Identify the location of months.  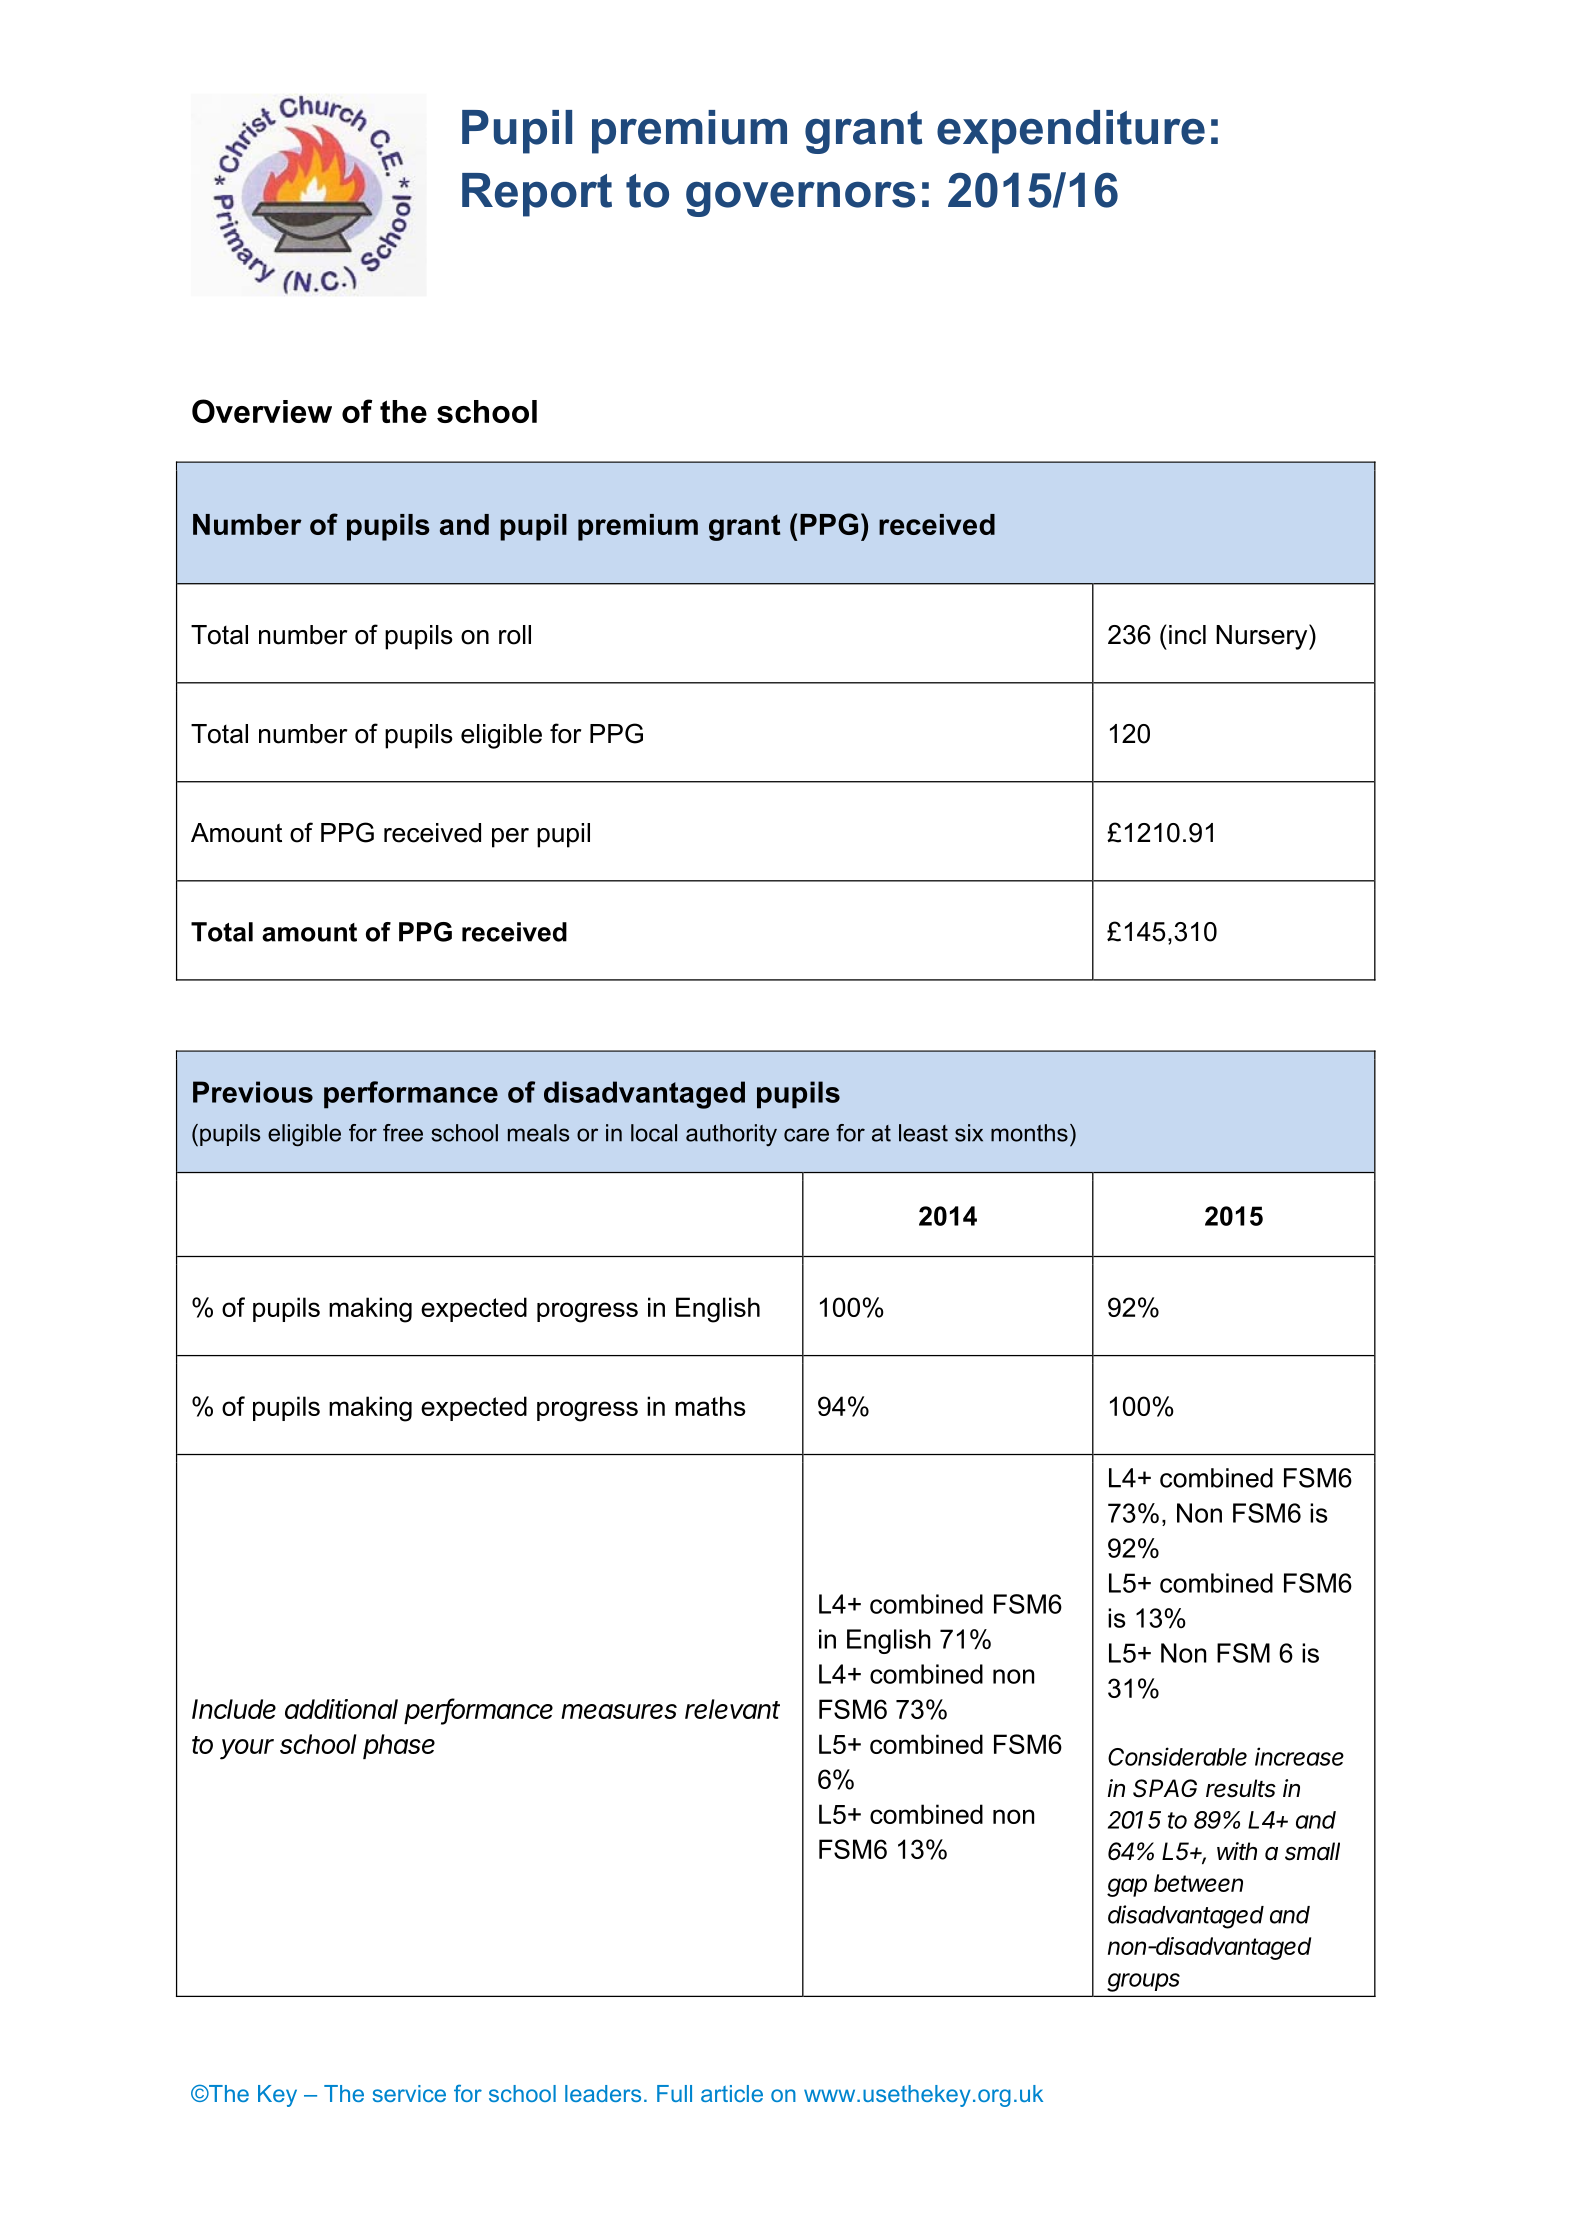
(1029, 1133).
